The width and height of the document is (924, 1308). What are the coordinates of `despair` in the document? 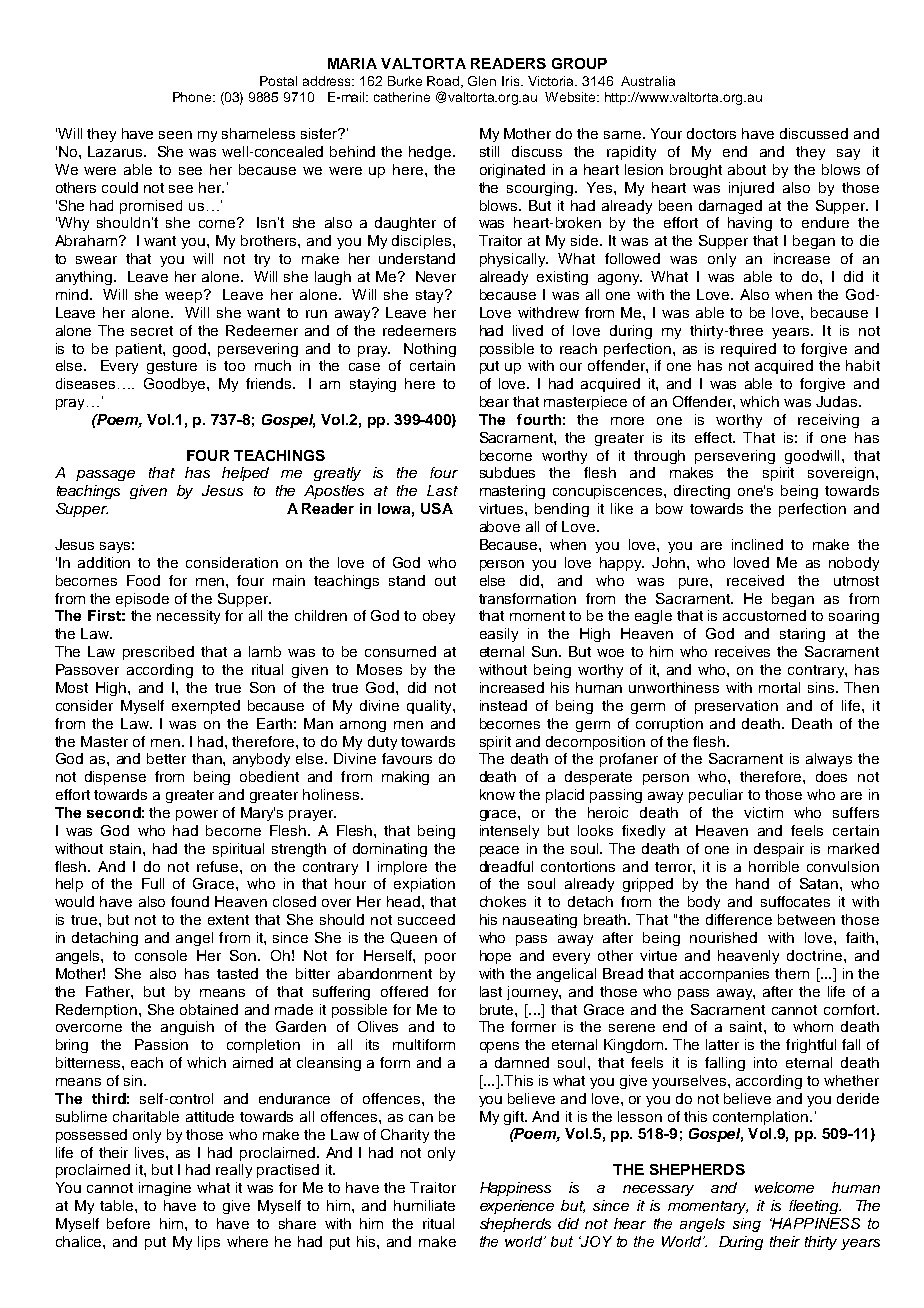 It's located at (779, 850).
